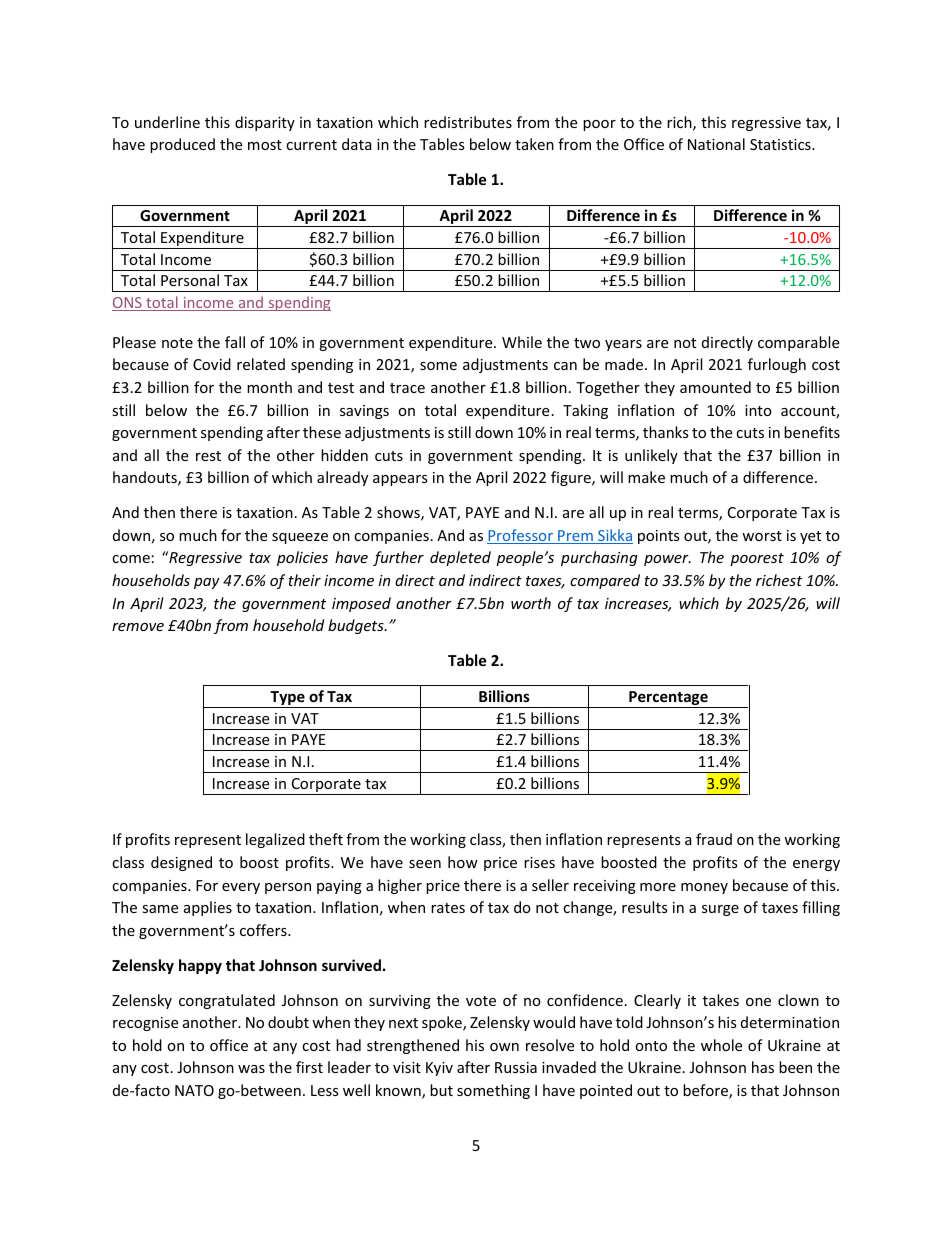 The width and height of the document is (952, 1233). What do you see at coordinates (531, 603) in the document?
I see `worth` at bounding box center [531, 603].
